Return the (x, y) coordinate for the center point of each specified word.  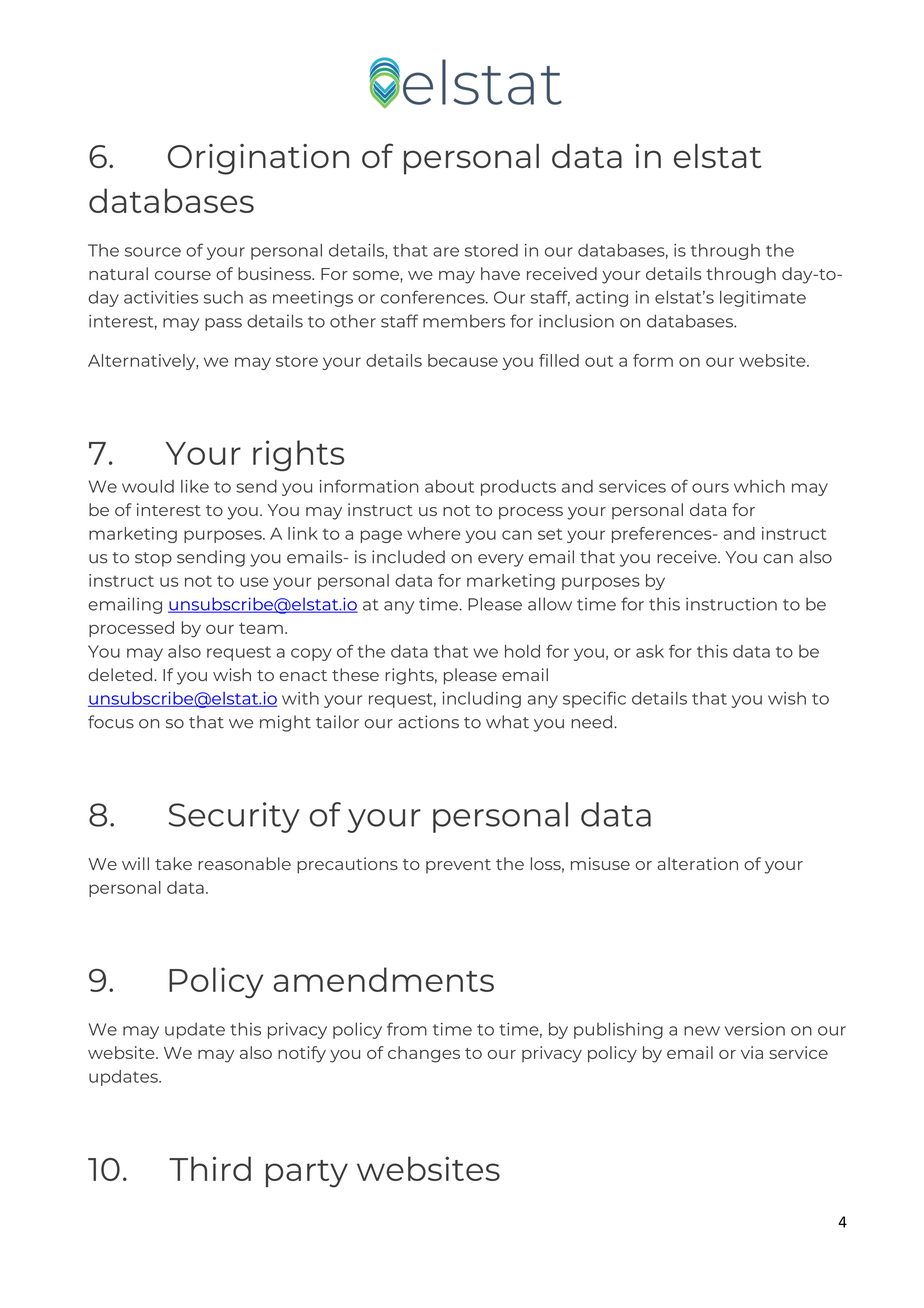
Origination (258, 159)
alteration (697, 863)
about (449, 486)
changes (424, 1054)
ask (650, 651)
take (173, 863)
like (195, 486)
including (482, 700)
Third (210, 1168)
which (759, 486)
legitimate (763, 299)
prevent (458, 866)
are (446, 252)
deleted (121, 674)
